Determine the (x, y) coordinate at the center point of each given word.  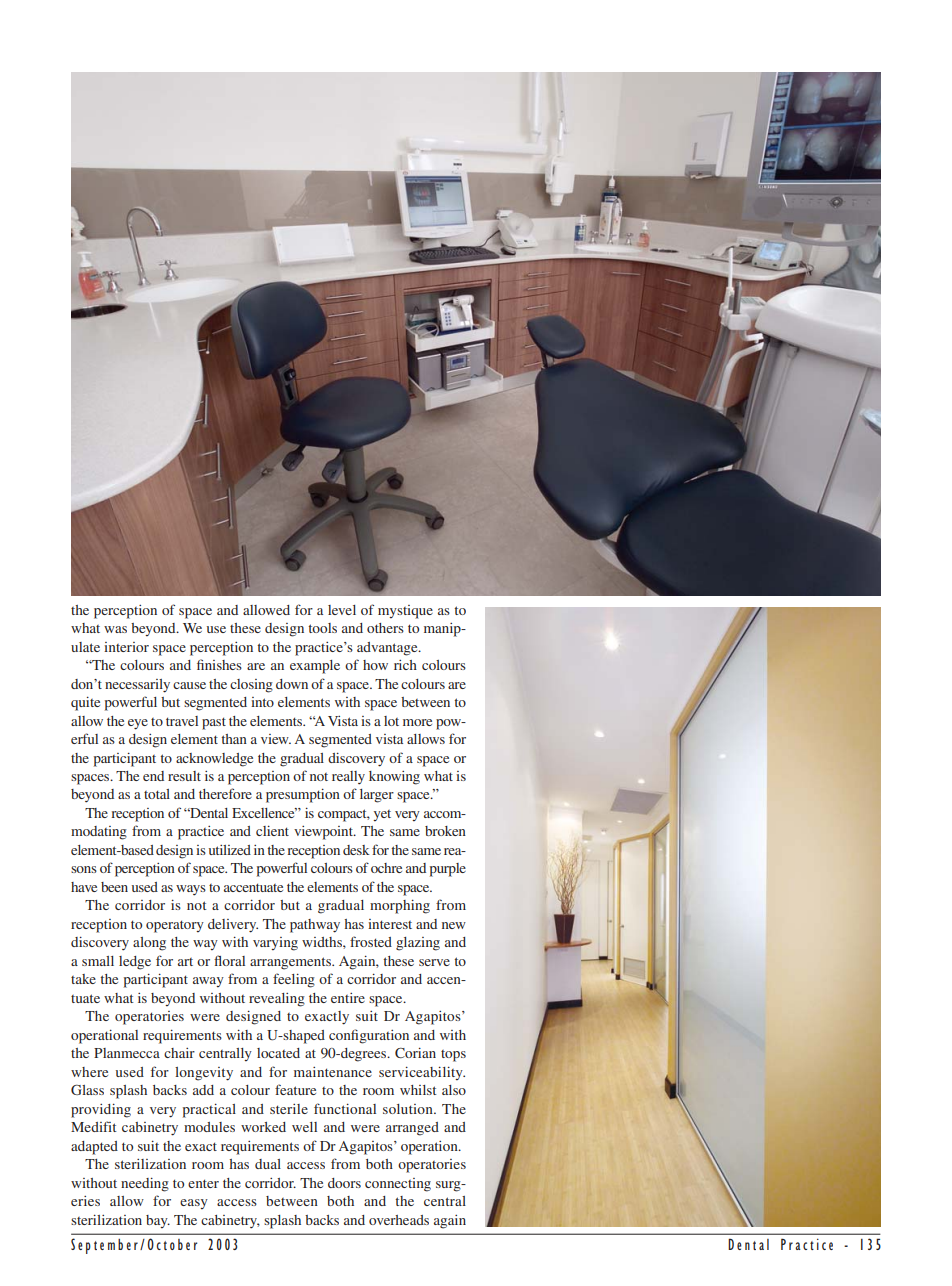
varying (275, 944)
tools (322, 628)
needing (145, 1184)
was (115, 629)
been (114, 887)
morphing (400, 906)
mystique (405, 612)
